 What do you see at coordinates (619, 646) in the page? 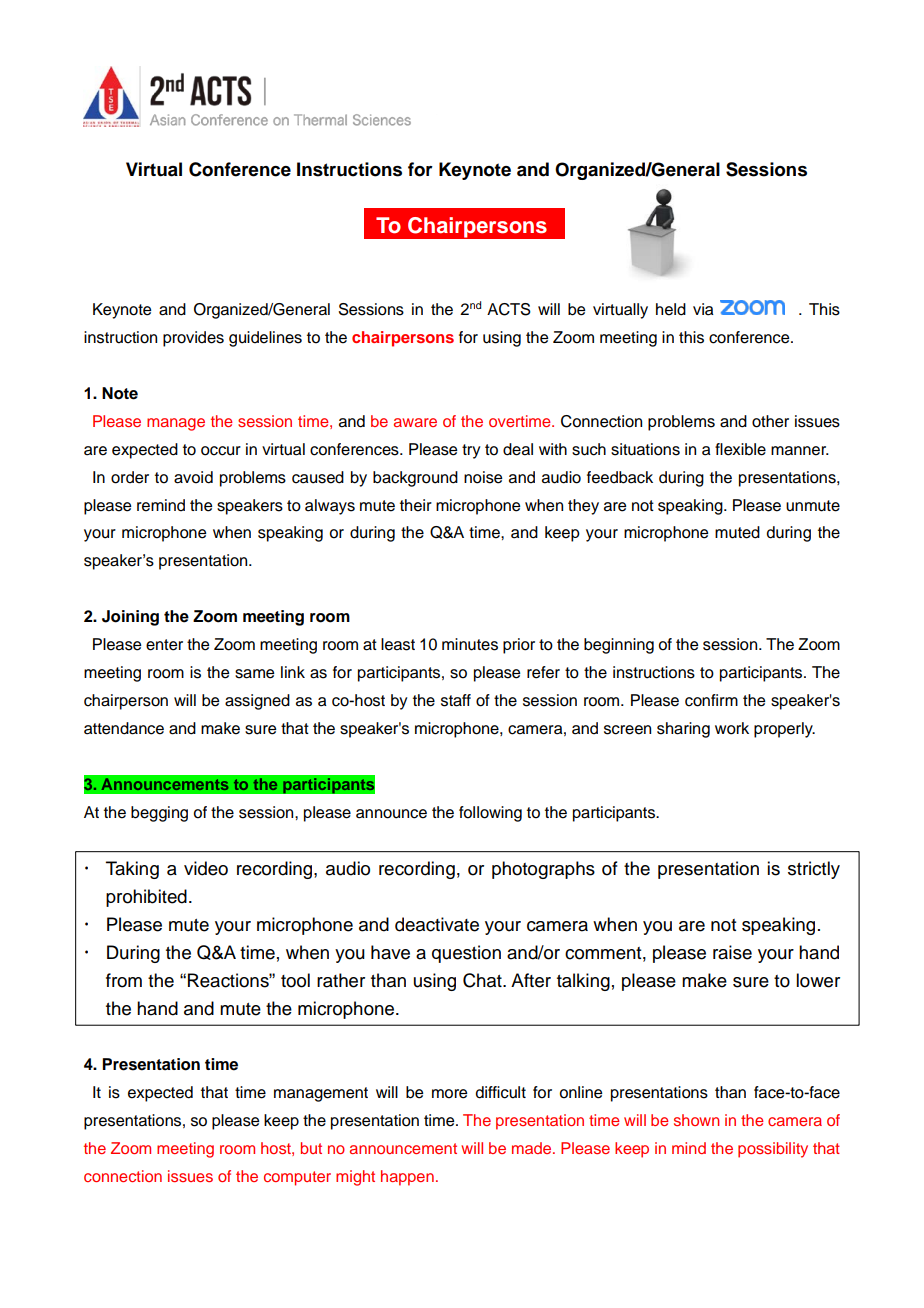
I see `beginning` at bounding box center [619, 646].
